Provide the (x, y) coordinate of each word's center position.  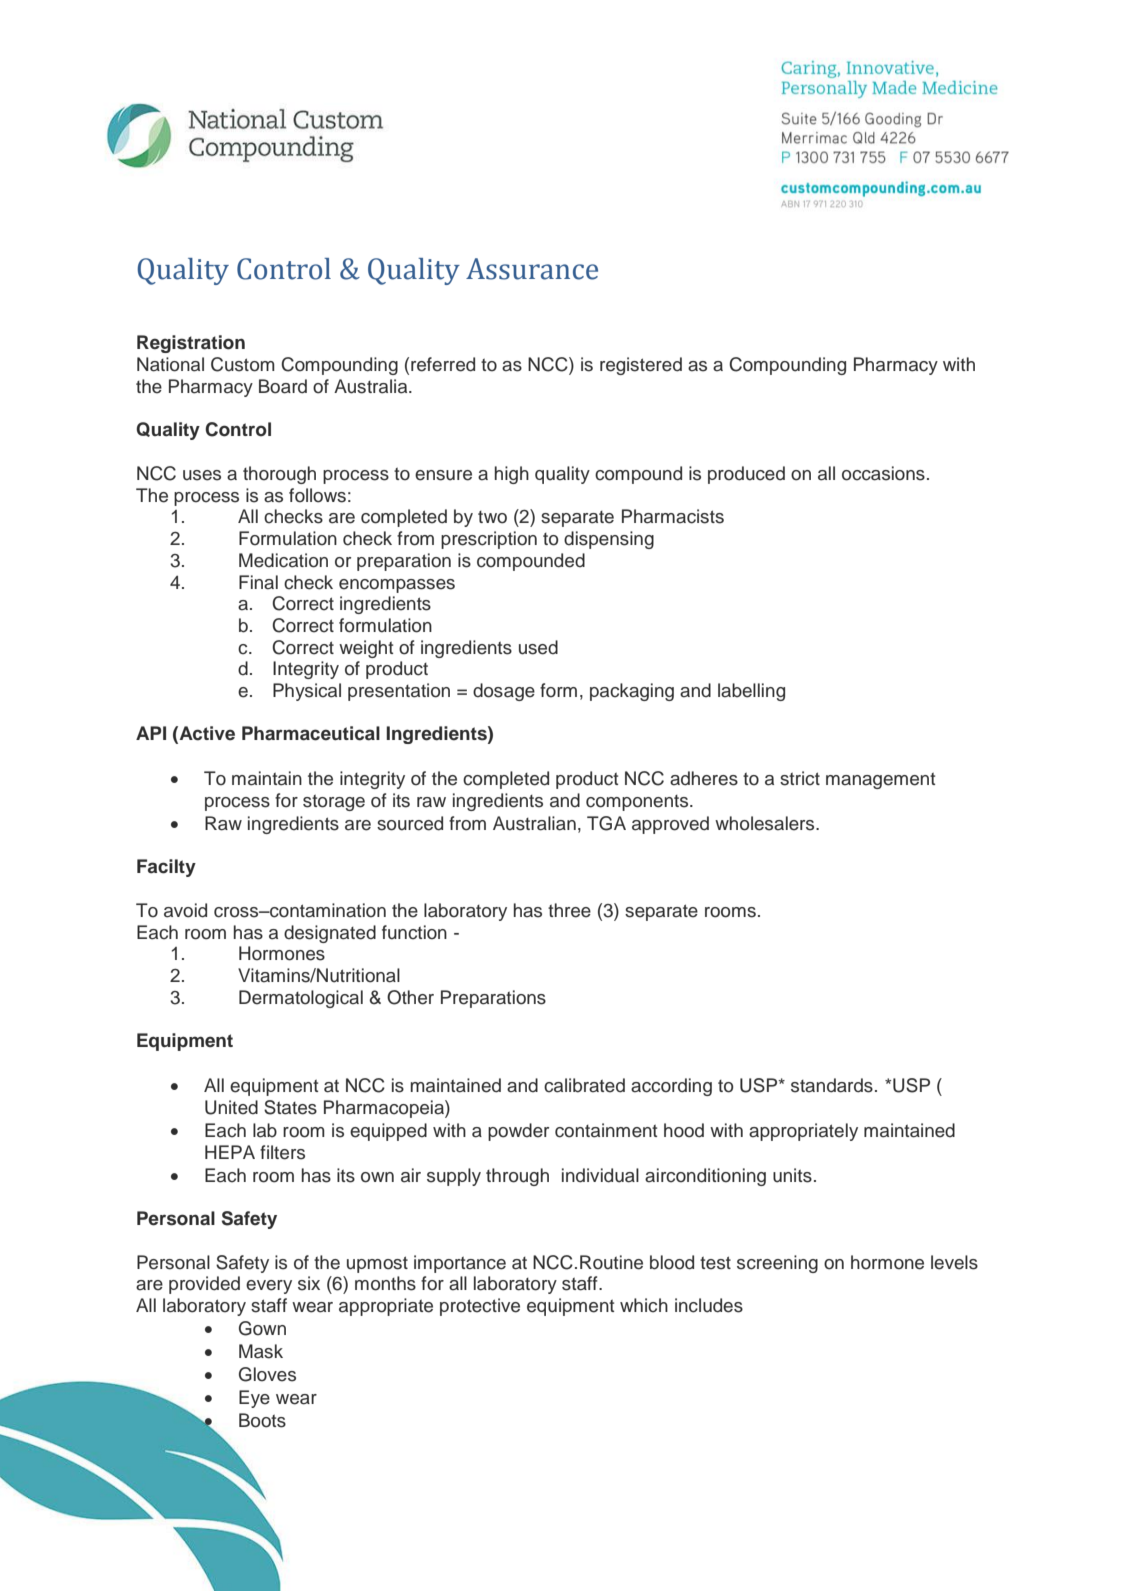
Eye (254, 1399)
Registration (191, 344)
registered (641, 366)
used (538, 647)
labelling (751, 692)
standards (832, 1085)
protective (480, 1307)
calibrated (584, 1085)
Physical (307, 692)
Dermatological (301, 999)
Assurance (532, 269)
